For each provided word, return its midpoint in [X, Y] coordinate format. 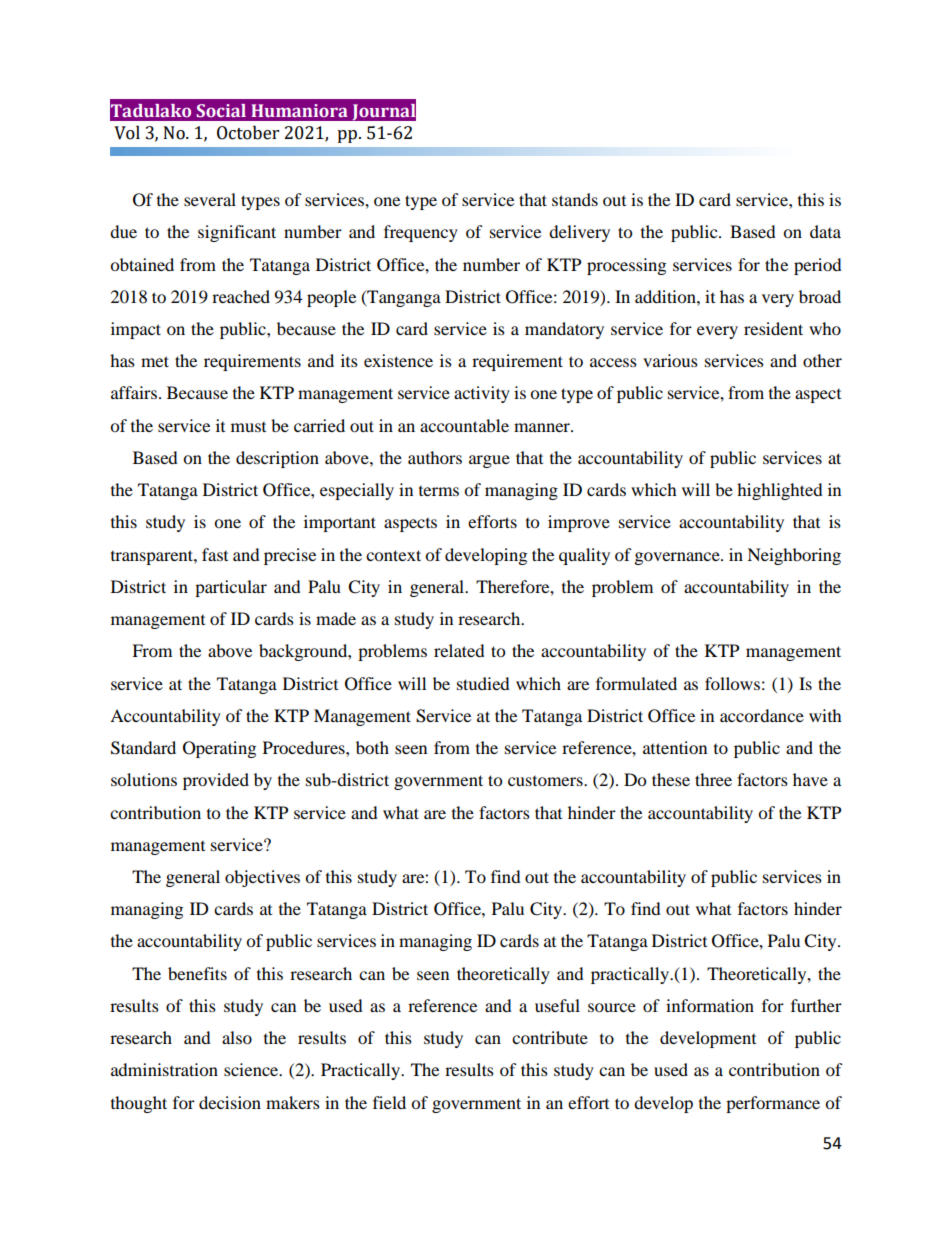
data [825, 231]
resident [773, 328]
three [713, 779]
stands [575, 199]
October [248, 133]
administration [164, 1069]
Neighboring [794, 556]
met [155, 361]
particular [231, 588]
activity [482, 394]
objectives [262, 878]
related [459, 650]
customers [546, 781]
